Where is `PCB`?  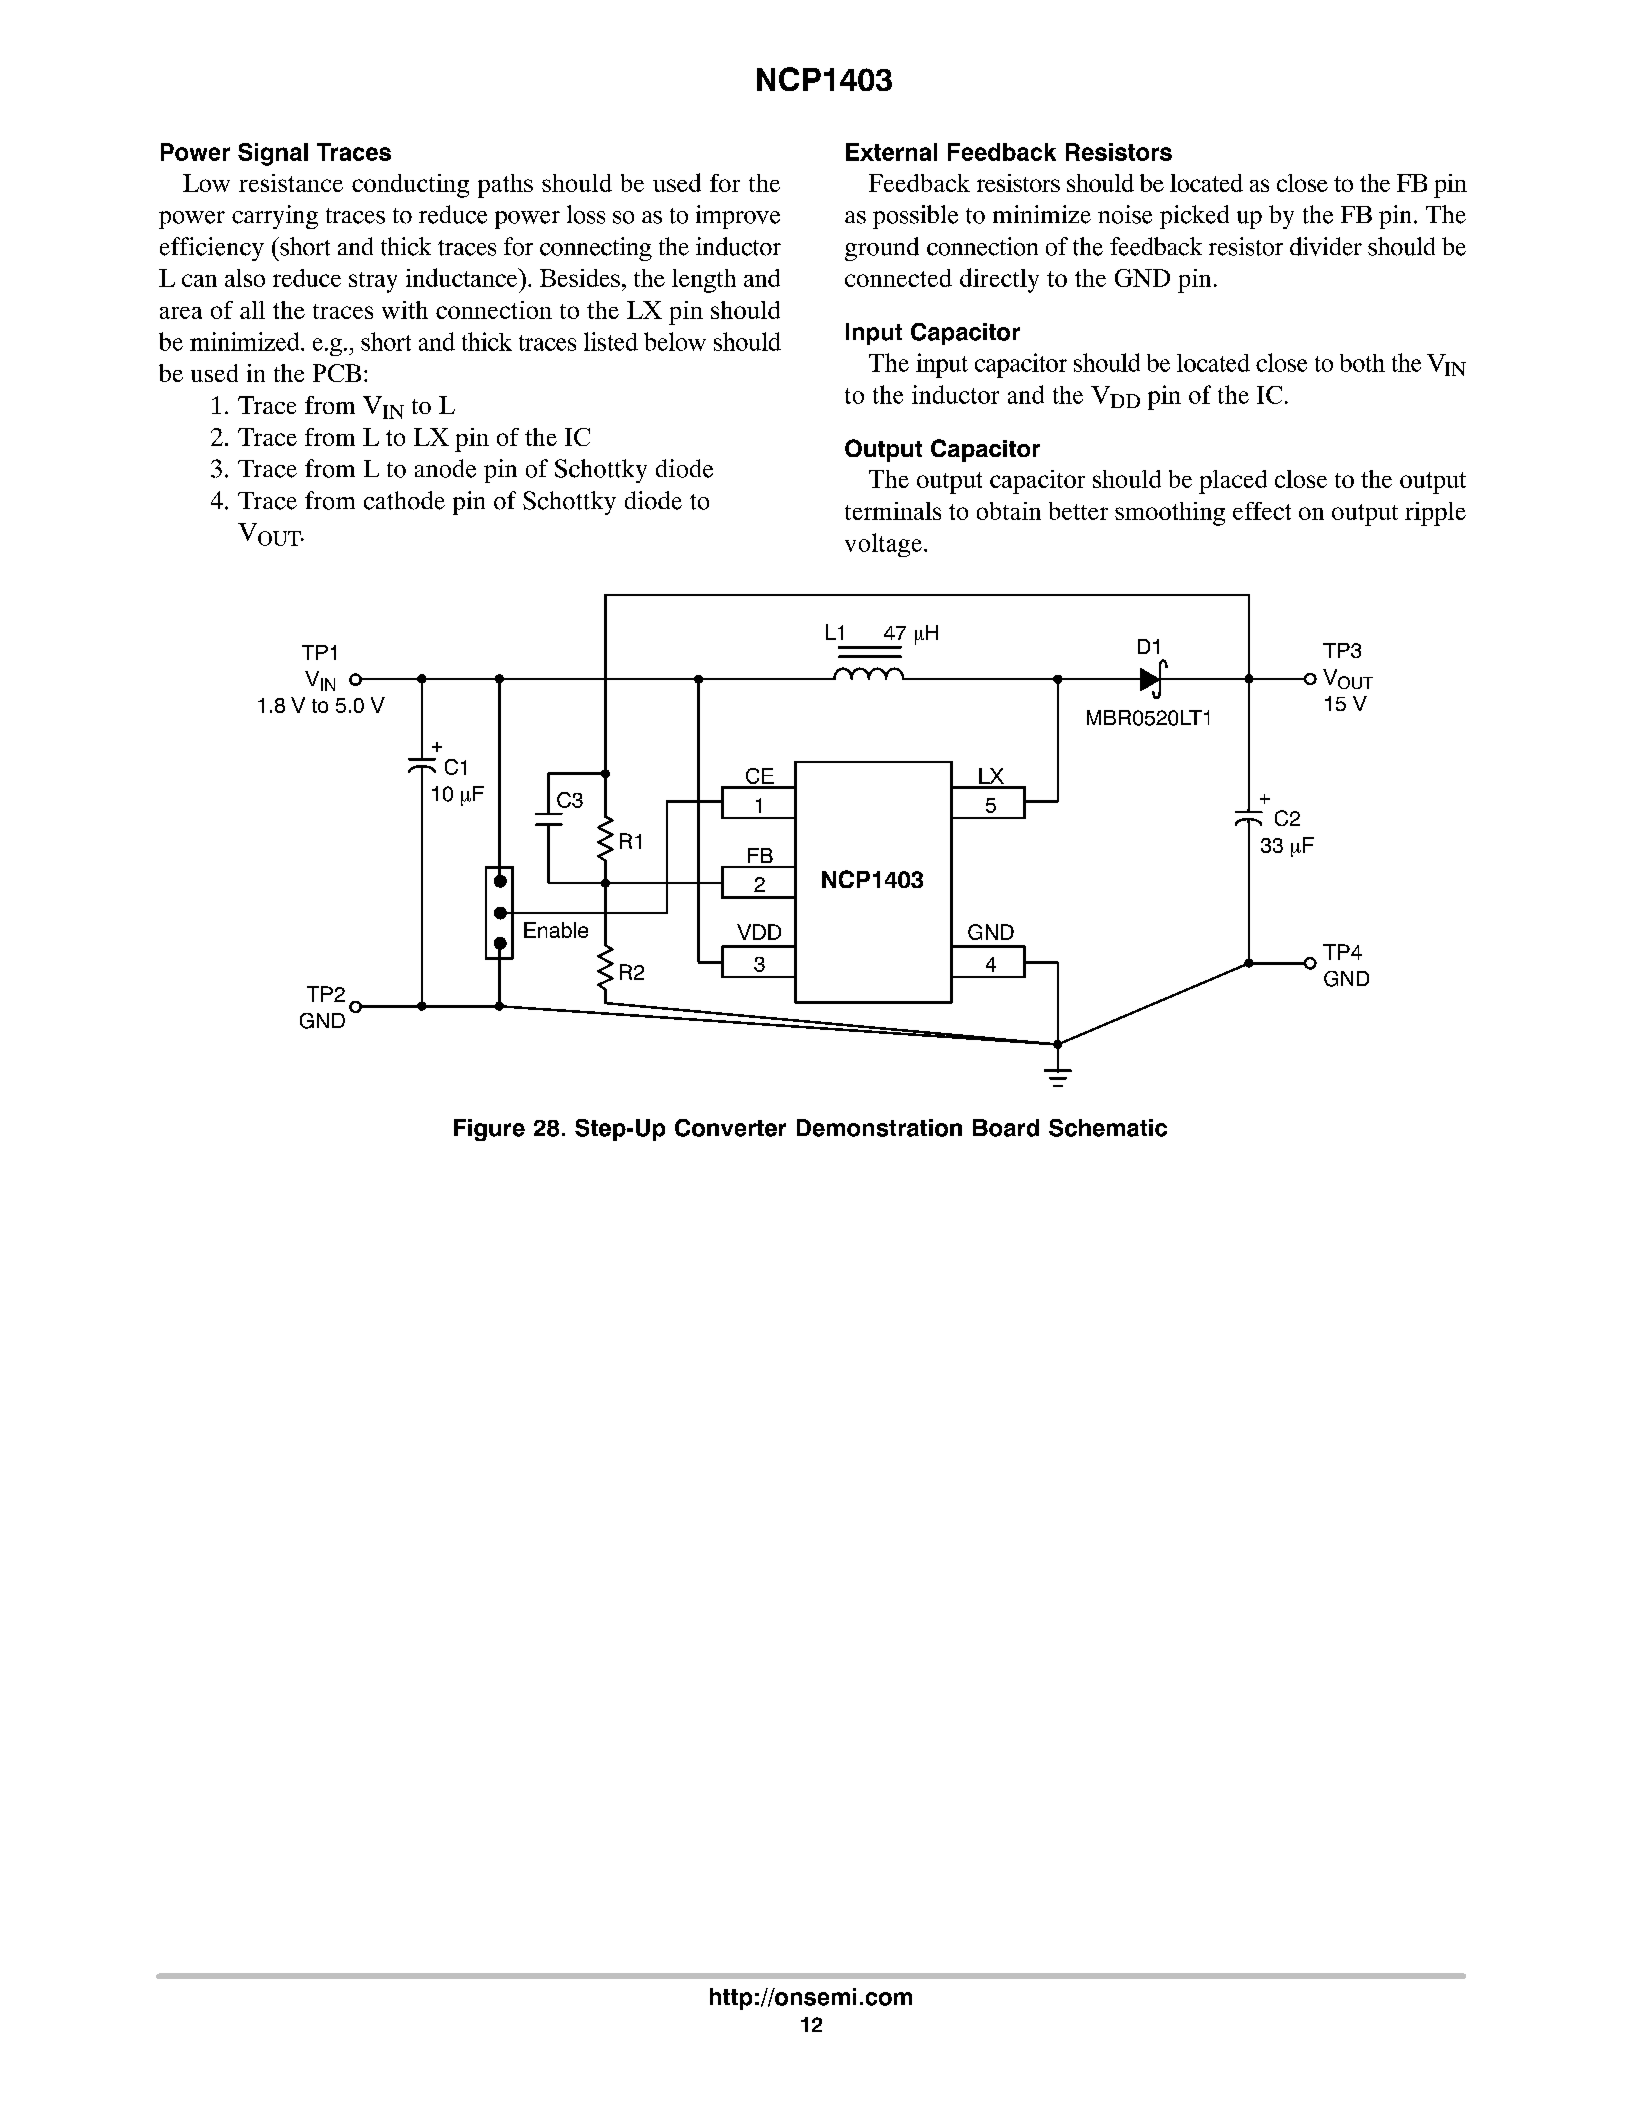
PCB is located at coordinates (337, 373).
